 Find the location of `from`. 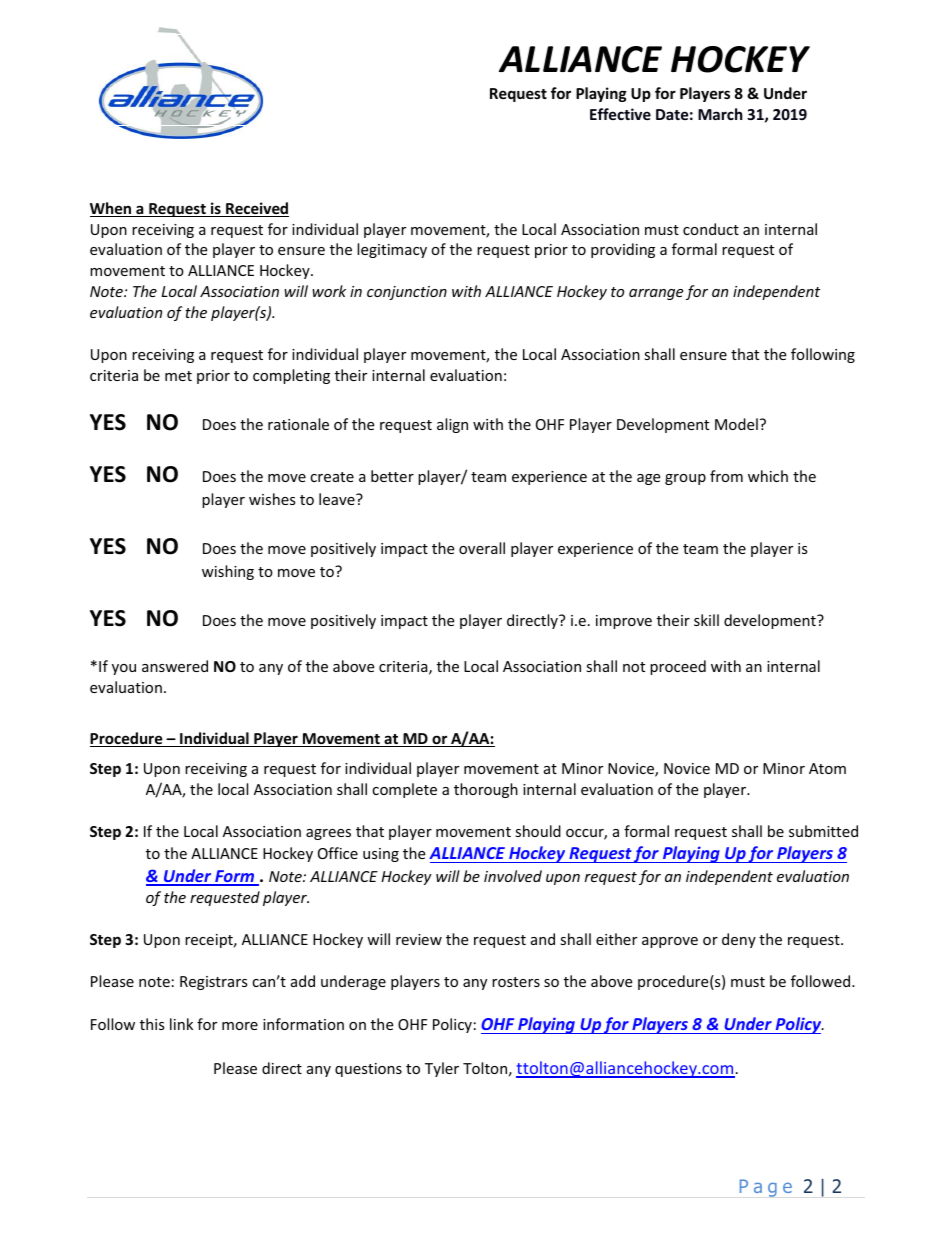

from is located at coordinates (726, 476).
